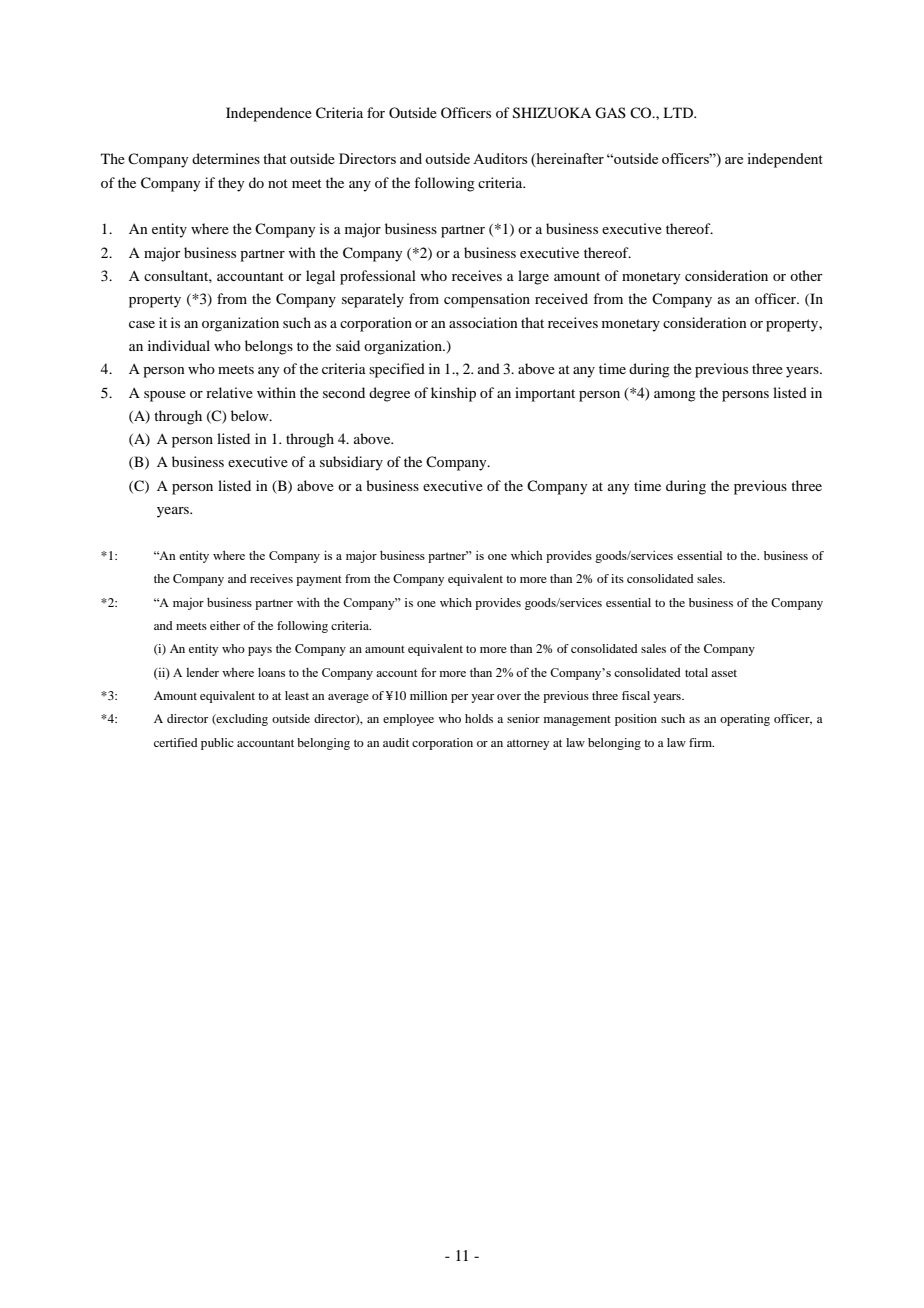  What do you see at coordinates (806, 275) in the document?
I see `other` at bounding box center [806, 275].
